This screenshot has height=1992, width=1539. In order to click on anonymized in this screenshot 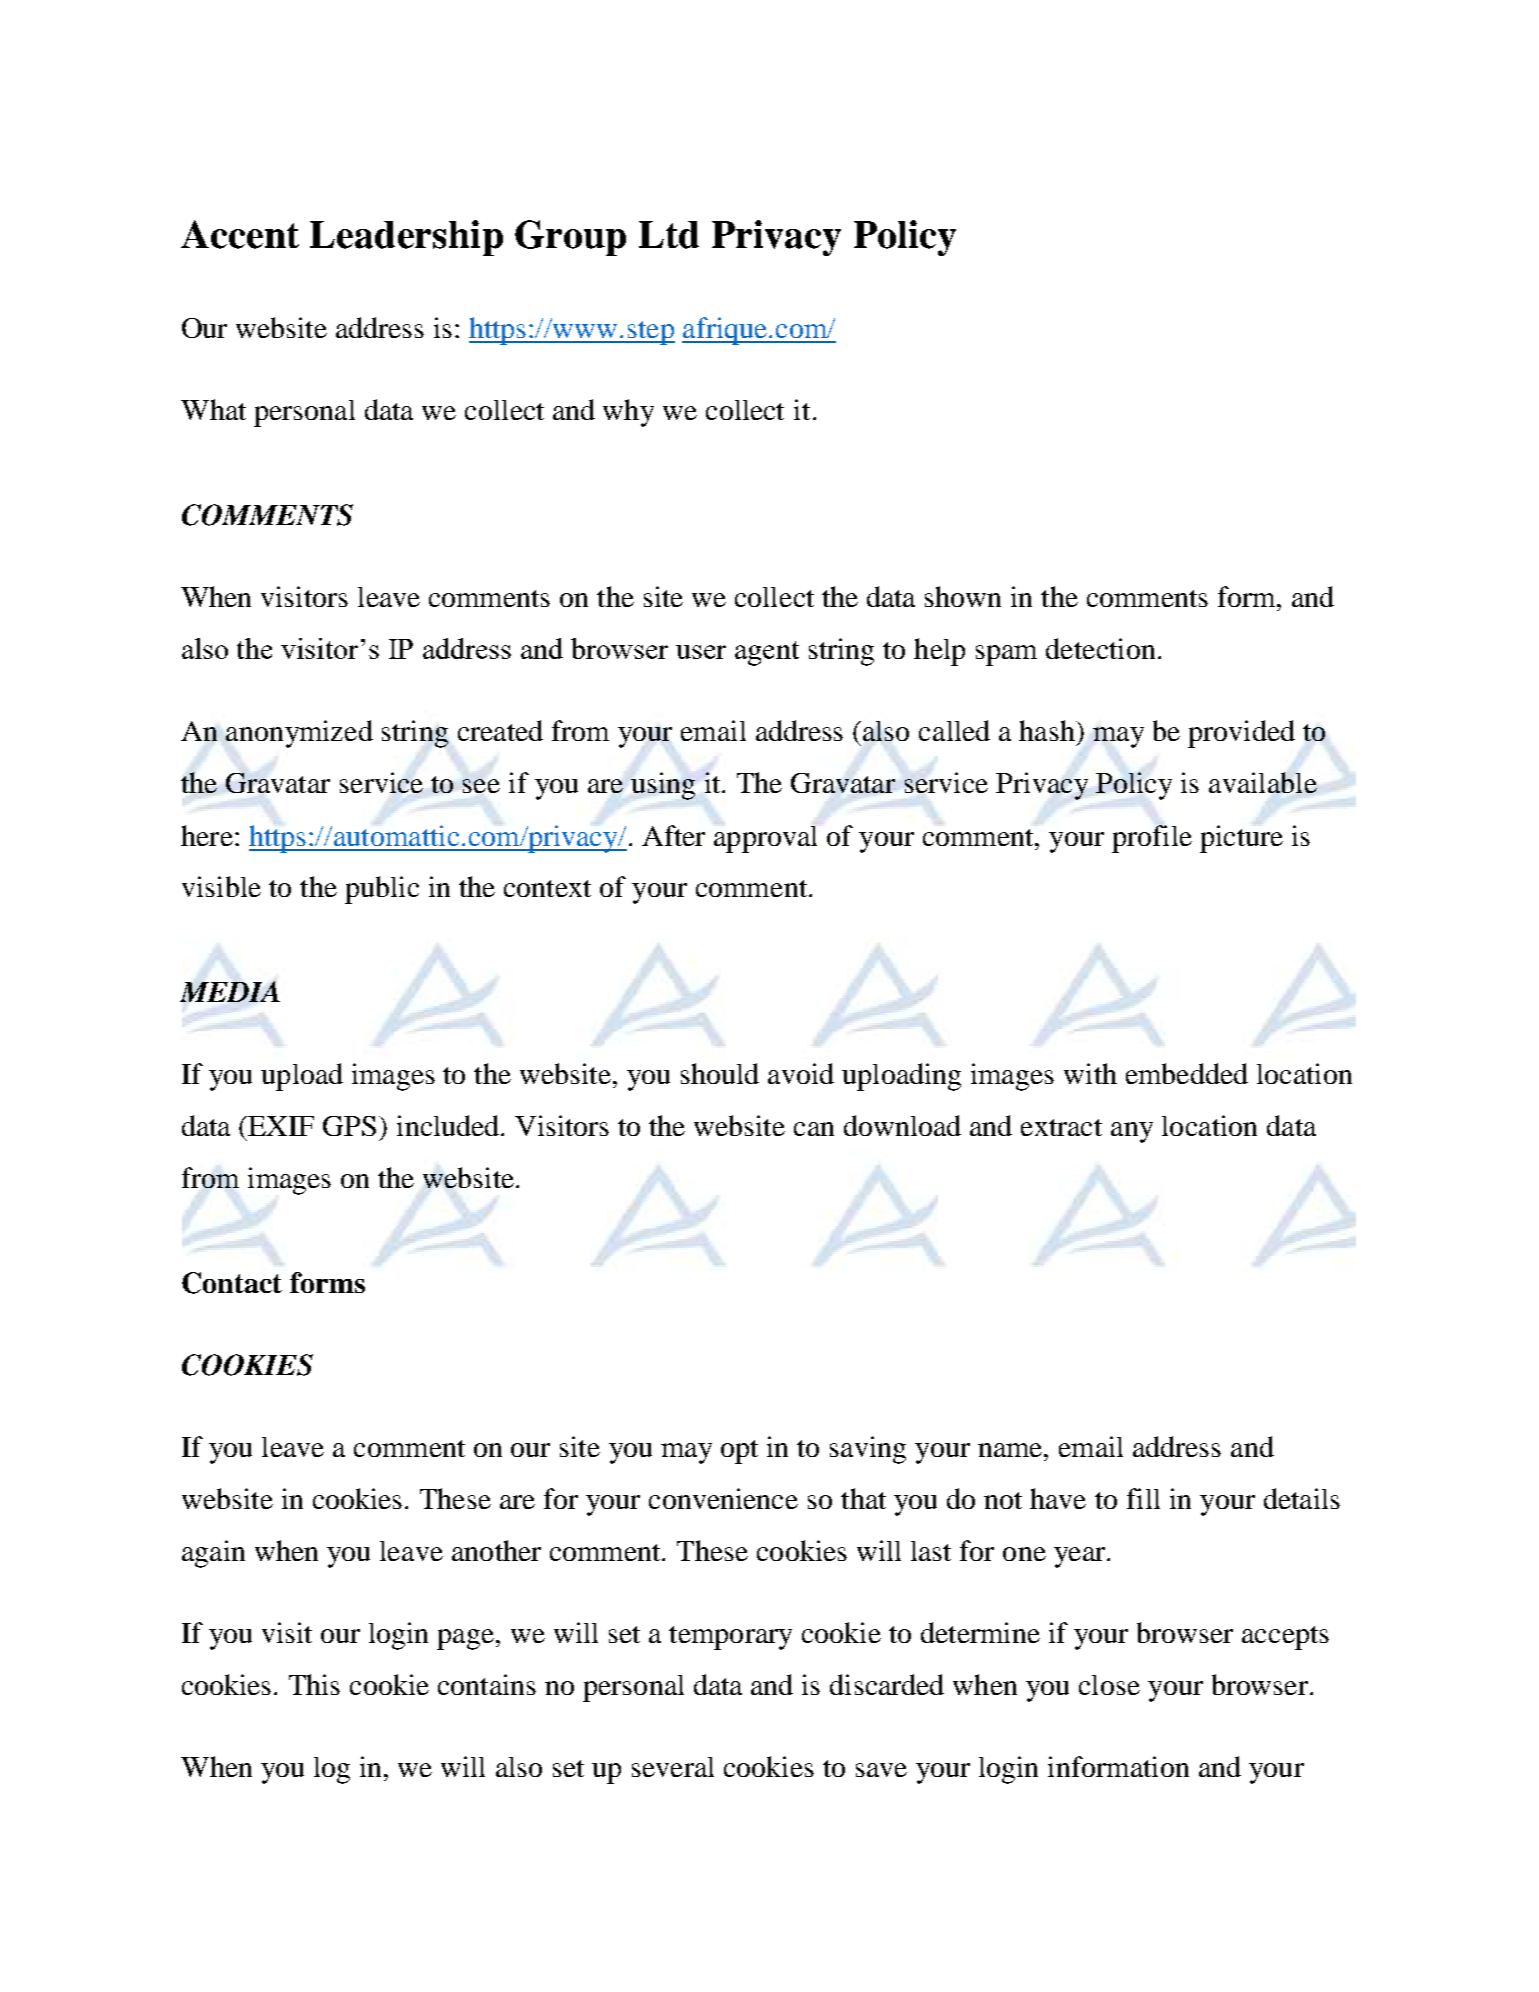, I will do `click(299, 734)`.
